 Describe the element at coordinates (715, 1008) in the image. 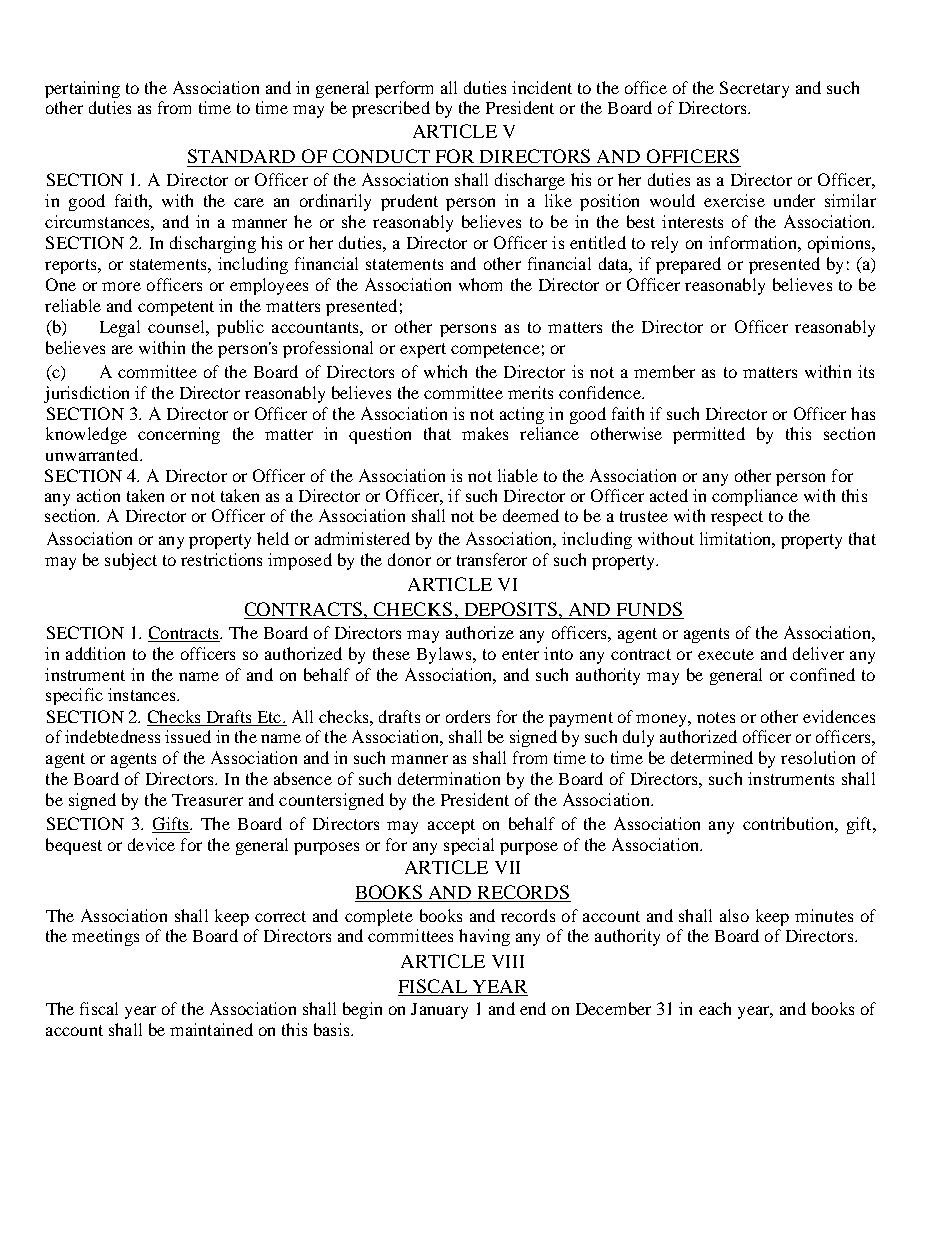

I see `each` at that location.
